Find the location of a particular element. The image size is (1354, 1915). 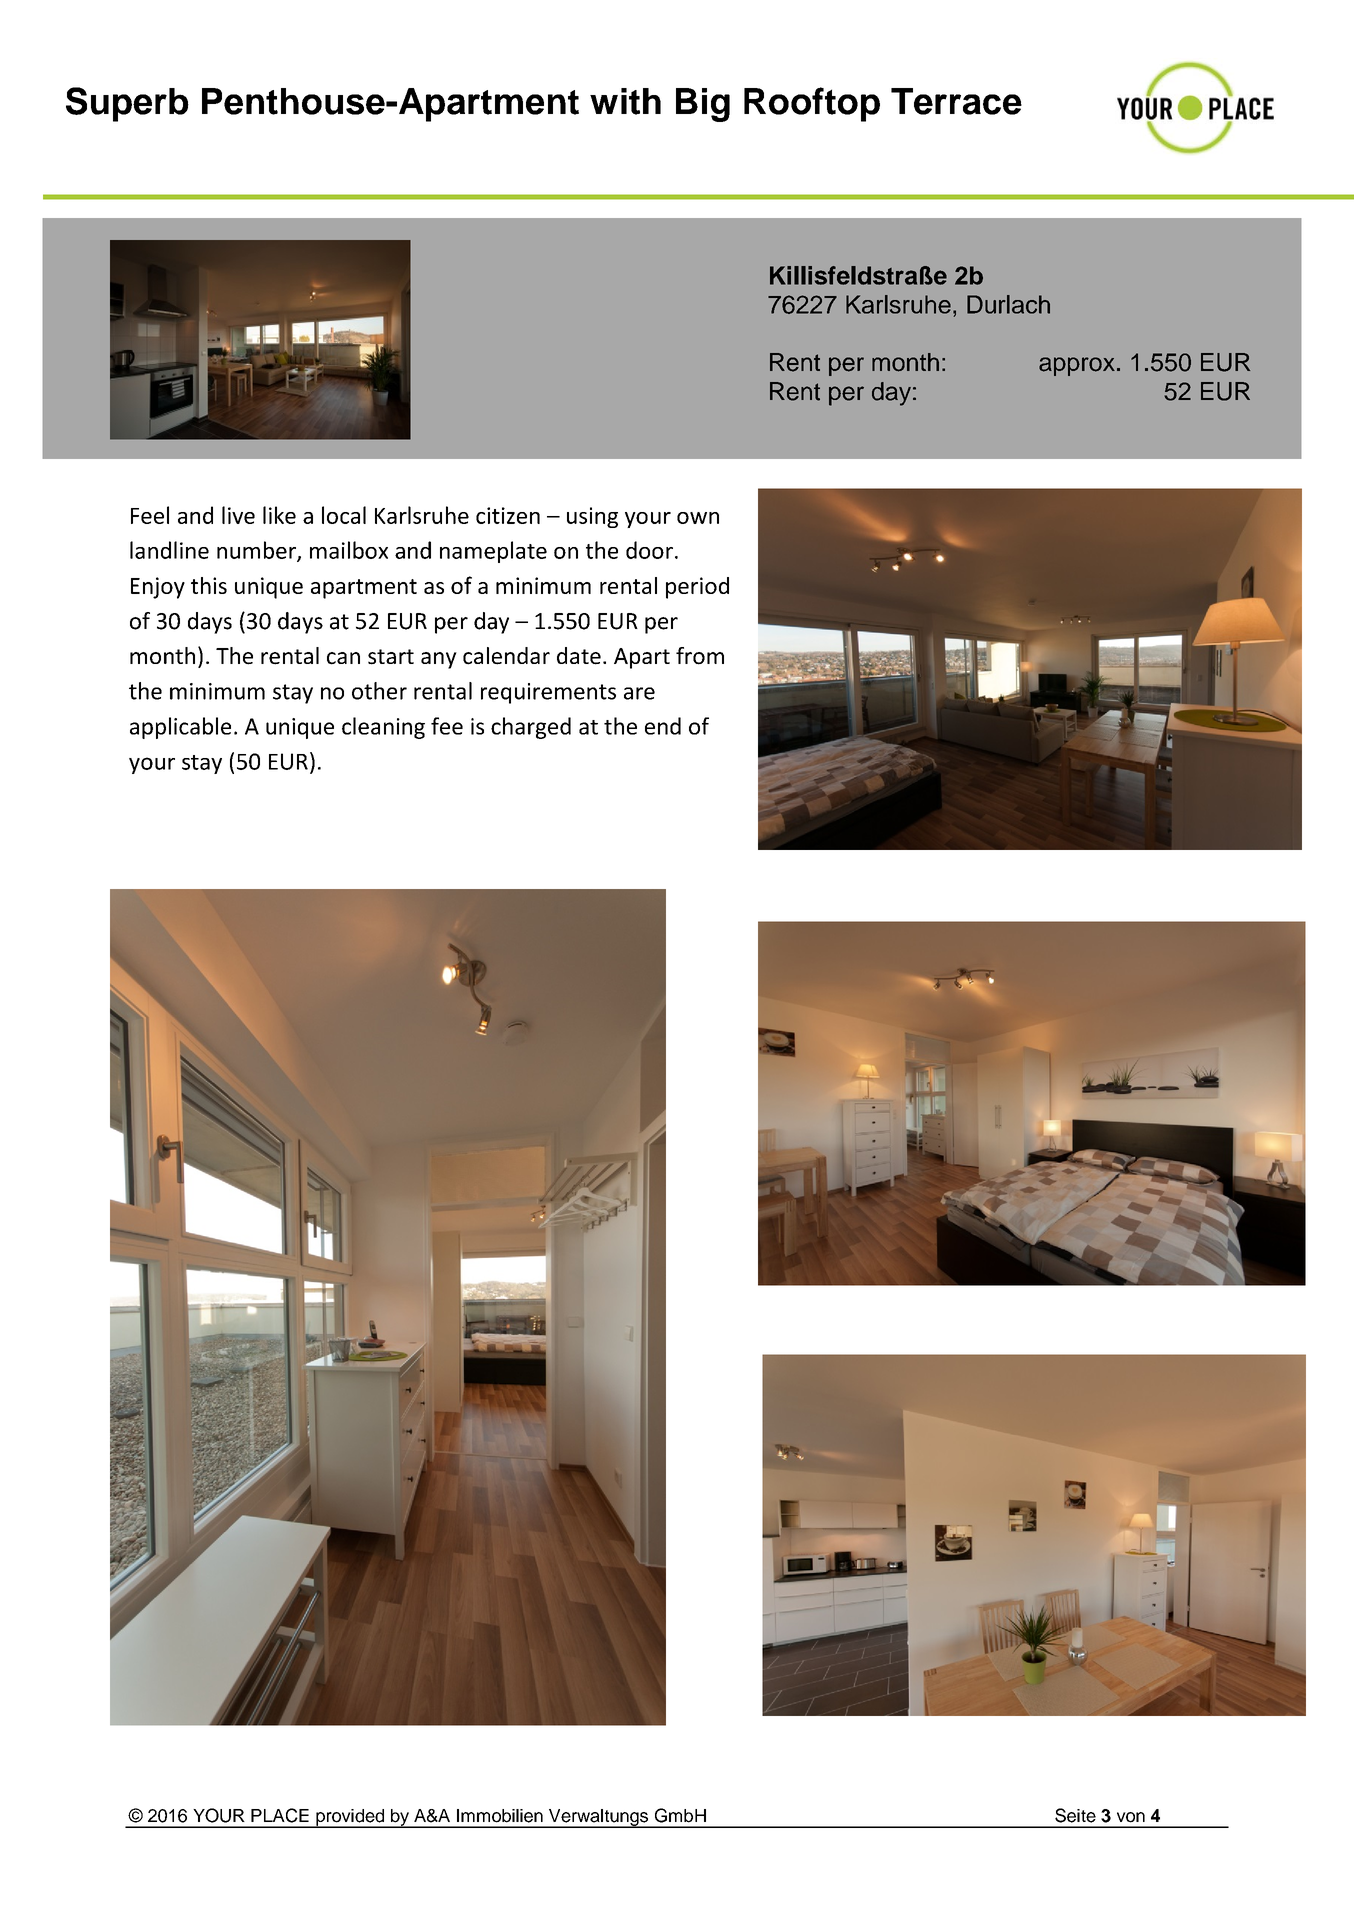

Terrace is located at coordinates (956, 101).
